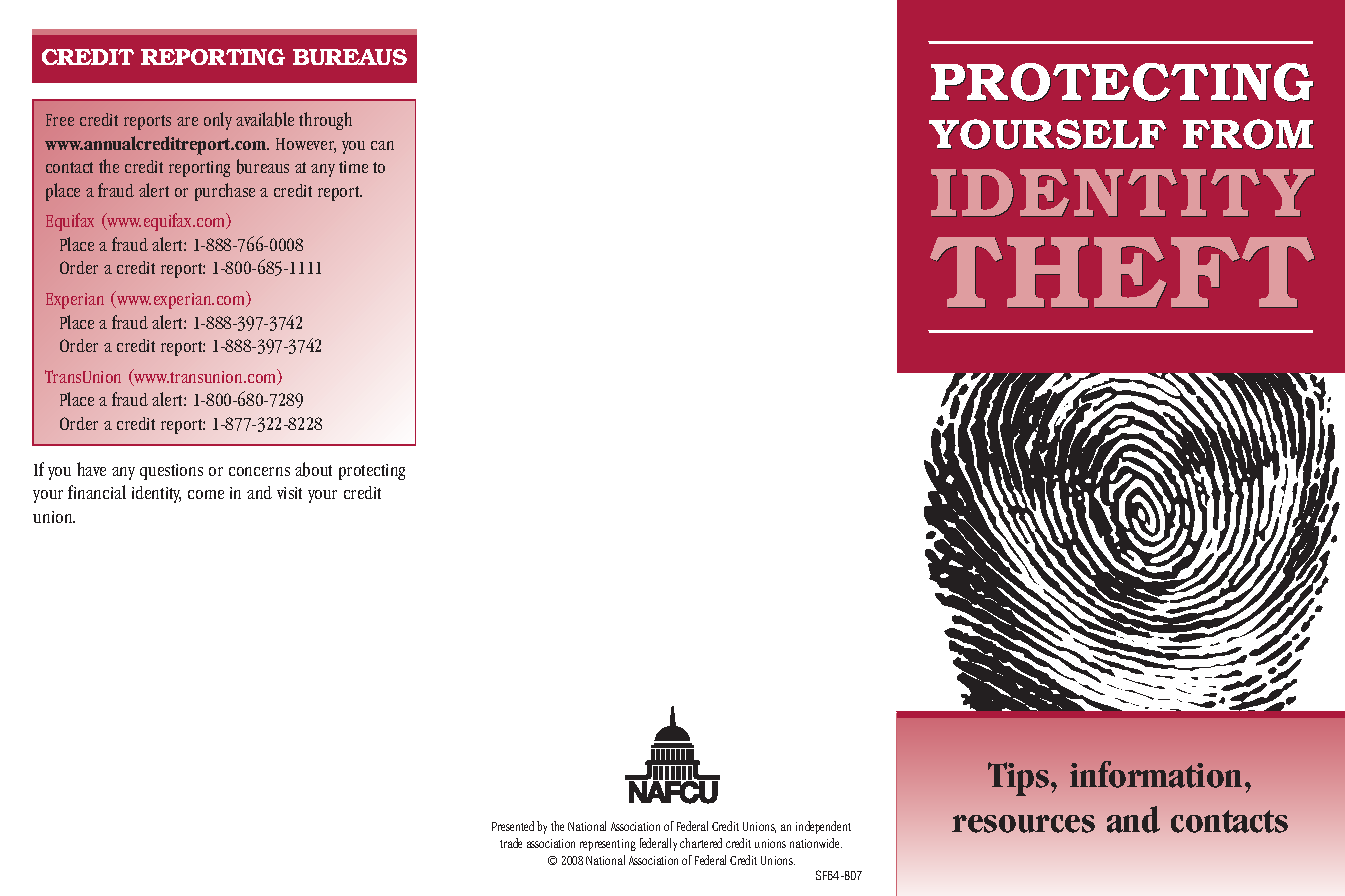 The height and width of the screenshot is (896, 1345). Describe the element at coordinates (187, 121) in the screenshot. I see `are` at that location.
